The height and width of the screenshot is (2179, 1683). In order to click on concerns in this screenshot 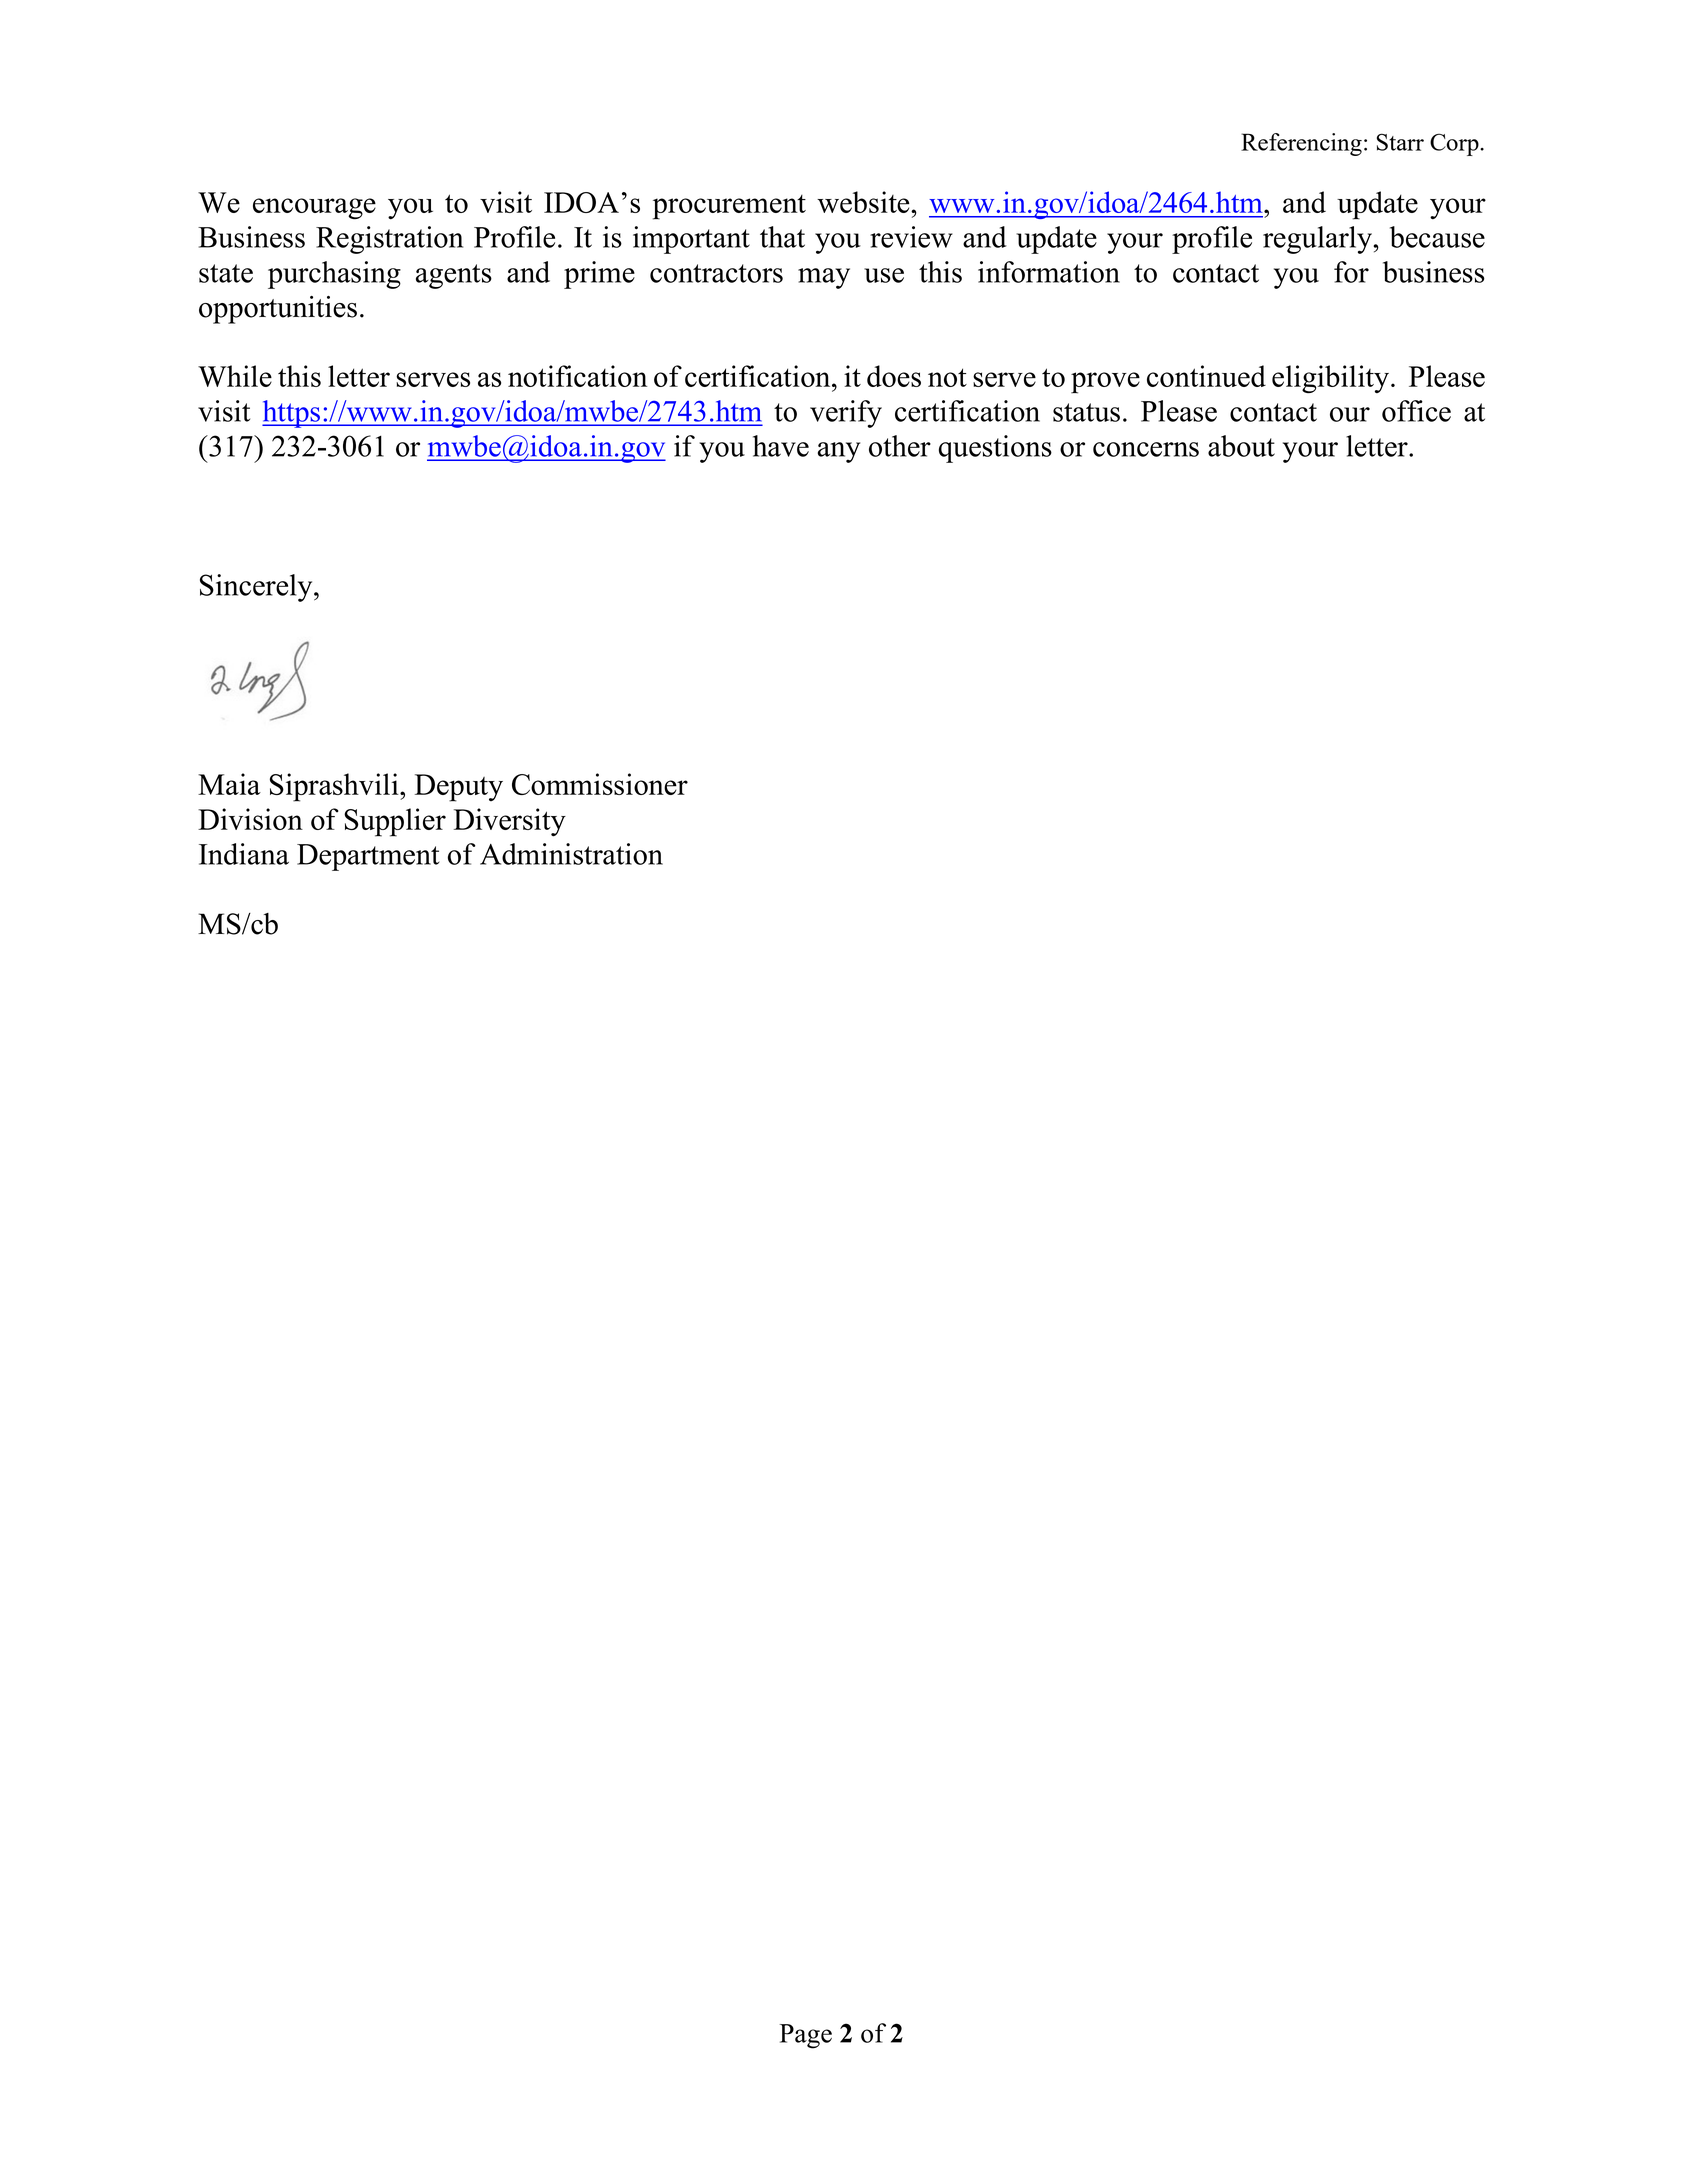, I will do `click(1146, 449)`.
